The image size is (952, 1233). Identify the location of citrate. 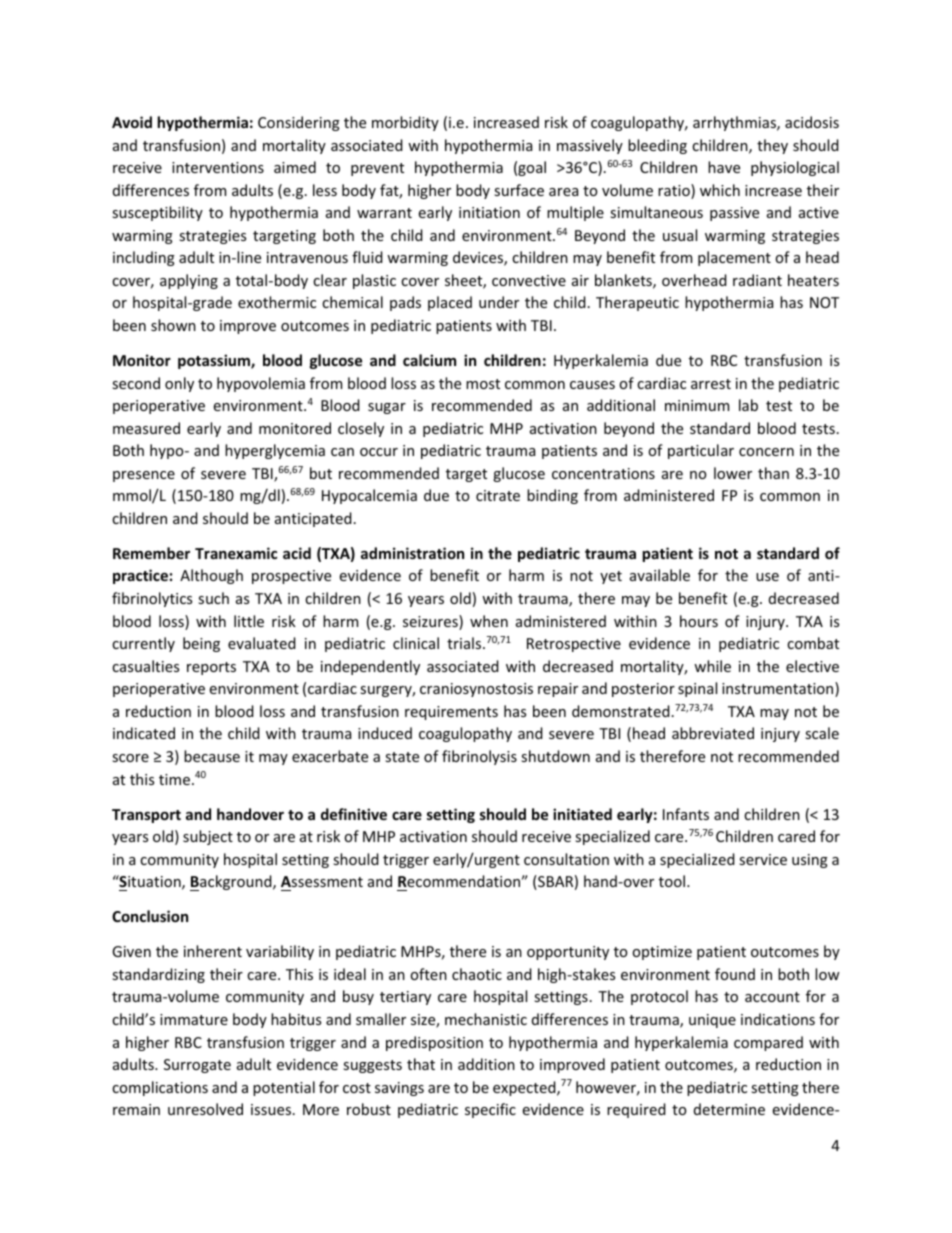
(498, 495).
